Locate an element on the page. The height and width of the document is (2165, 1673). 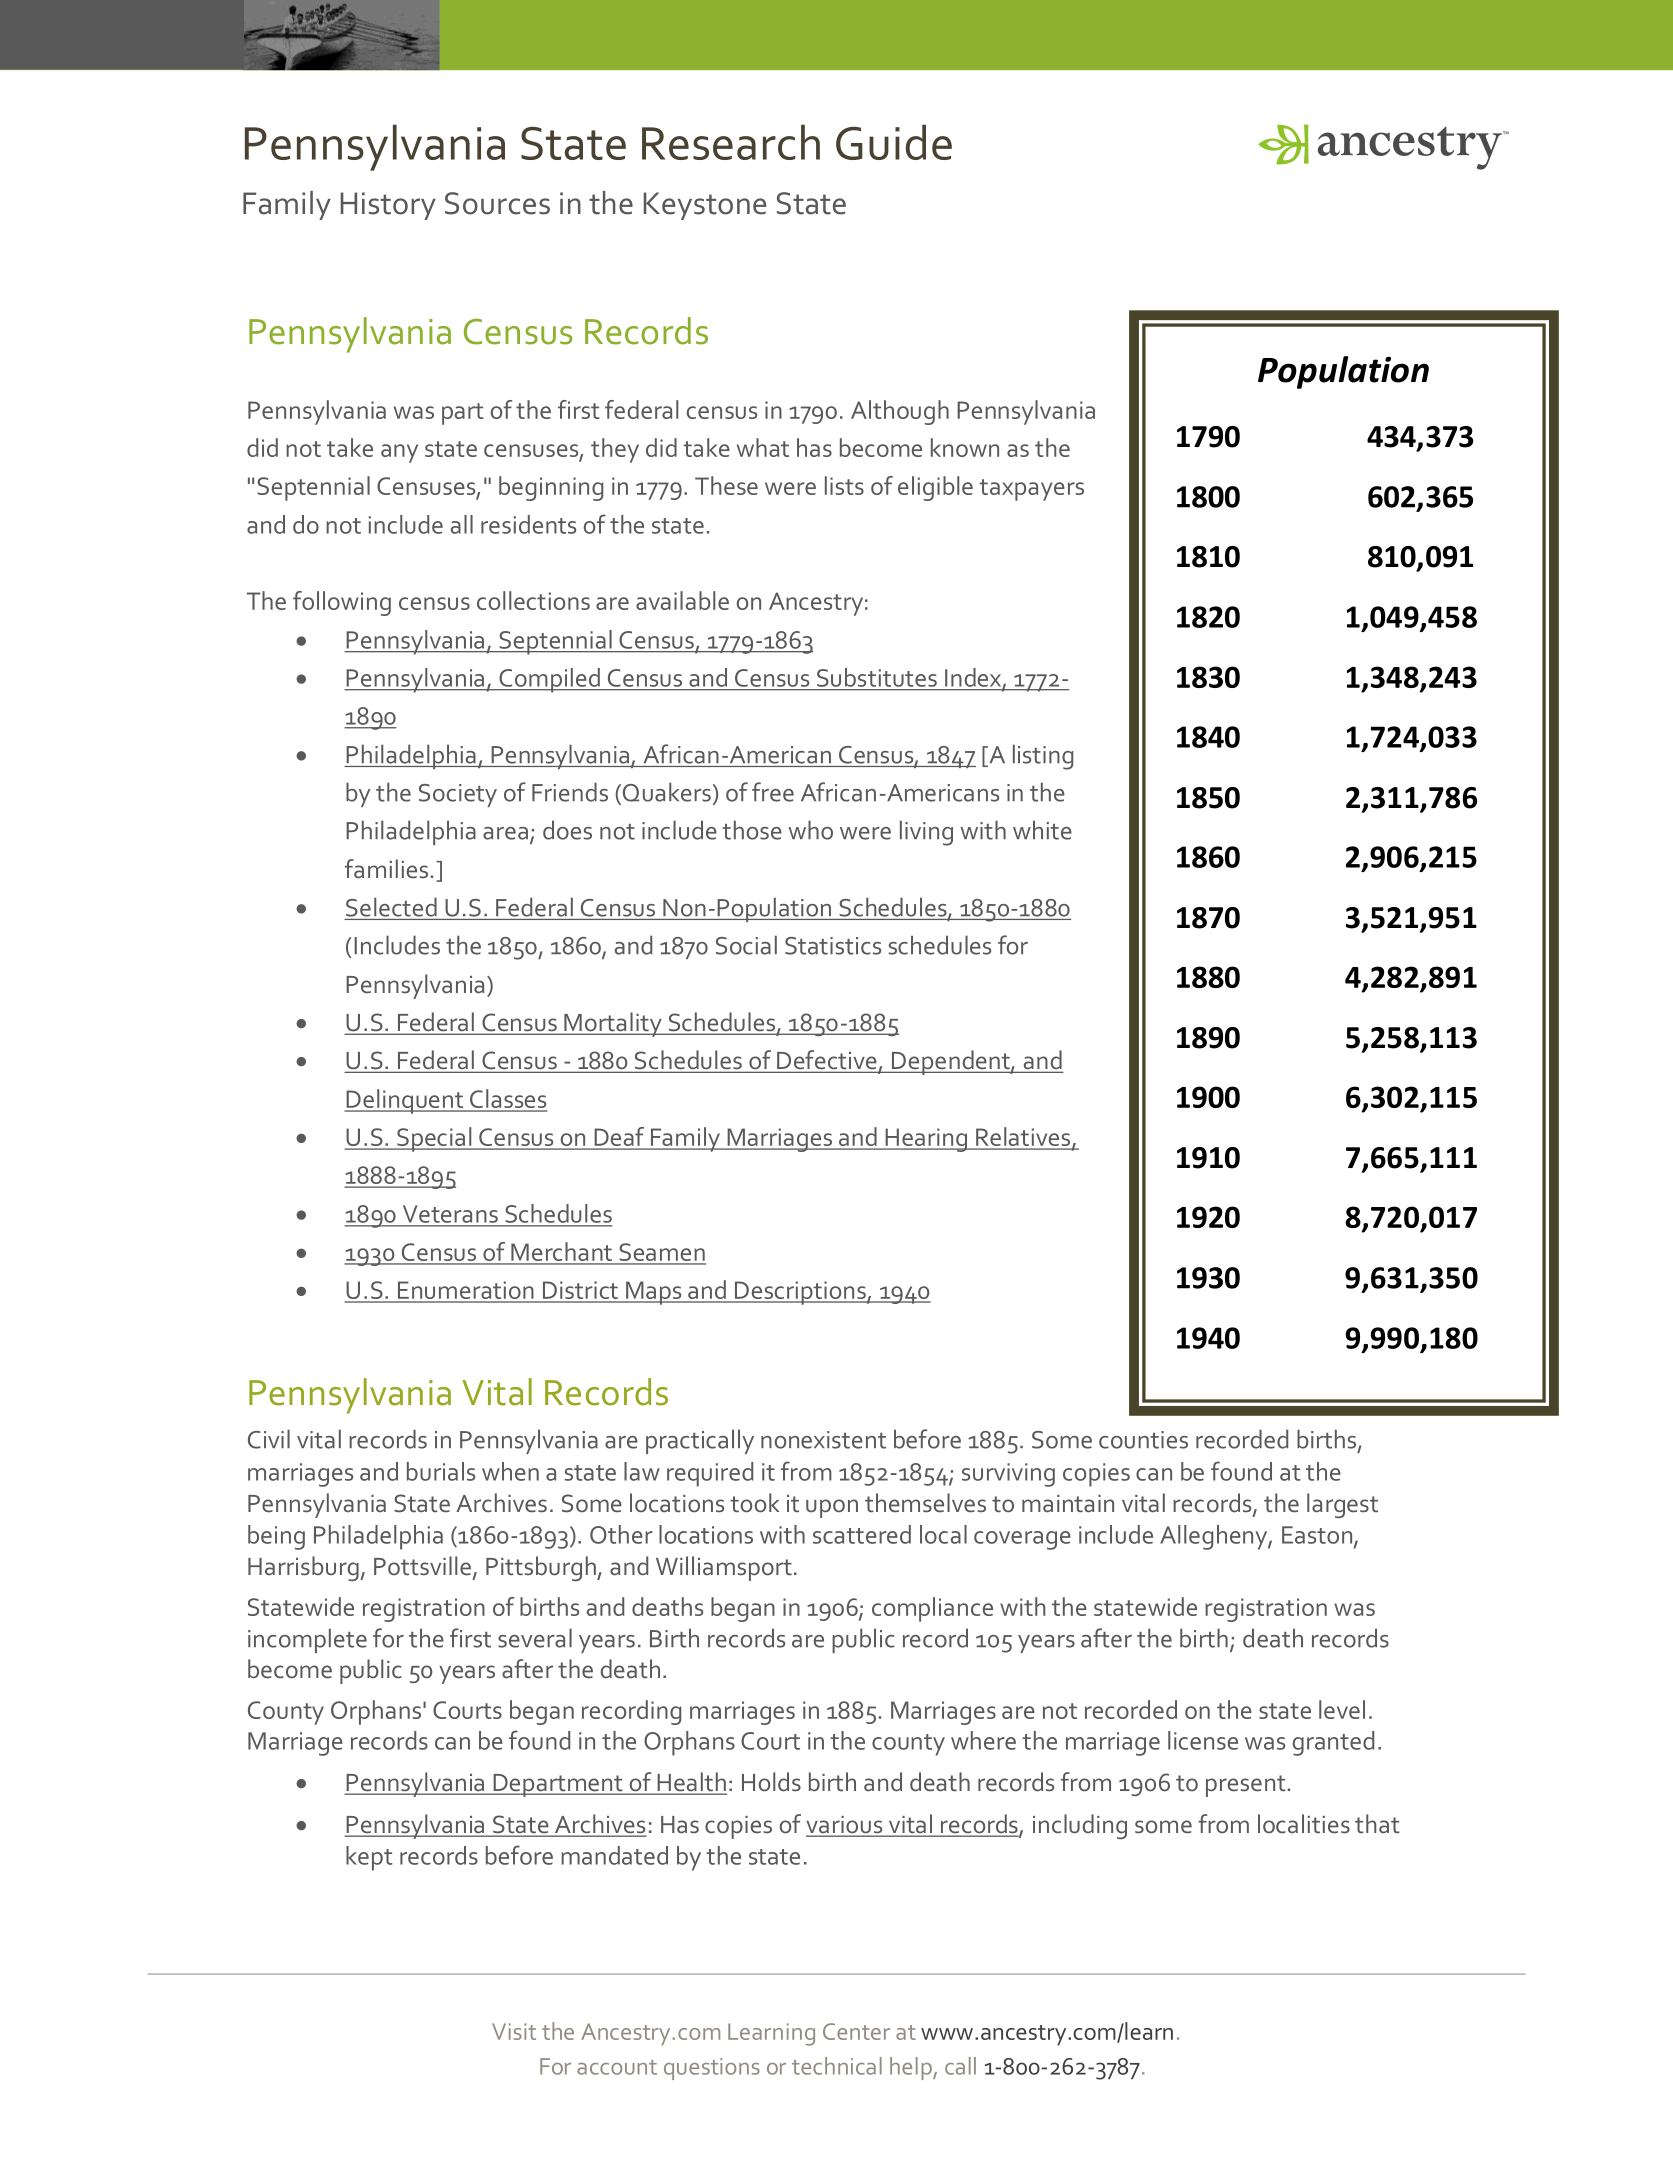
counties is located at coordinates (1143, 1440).
